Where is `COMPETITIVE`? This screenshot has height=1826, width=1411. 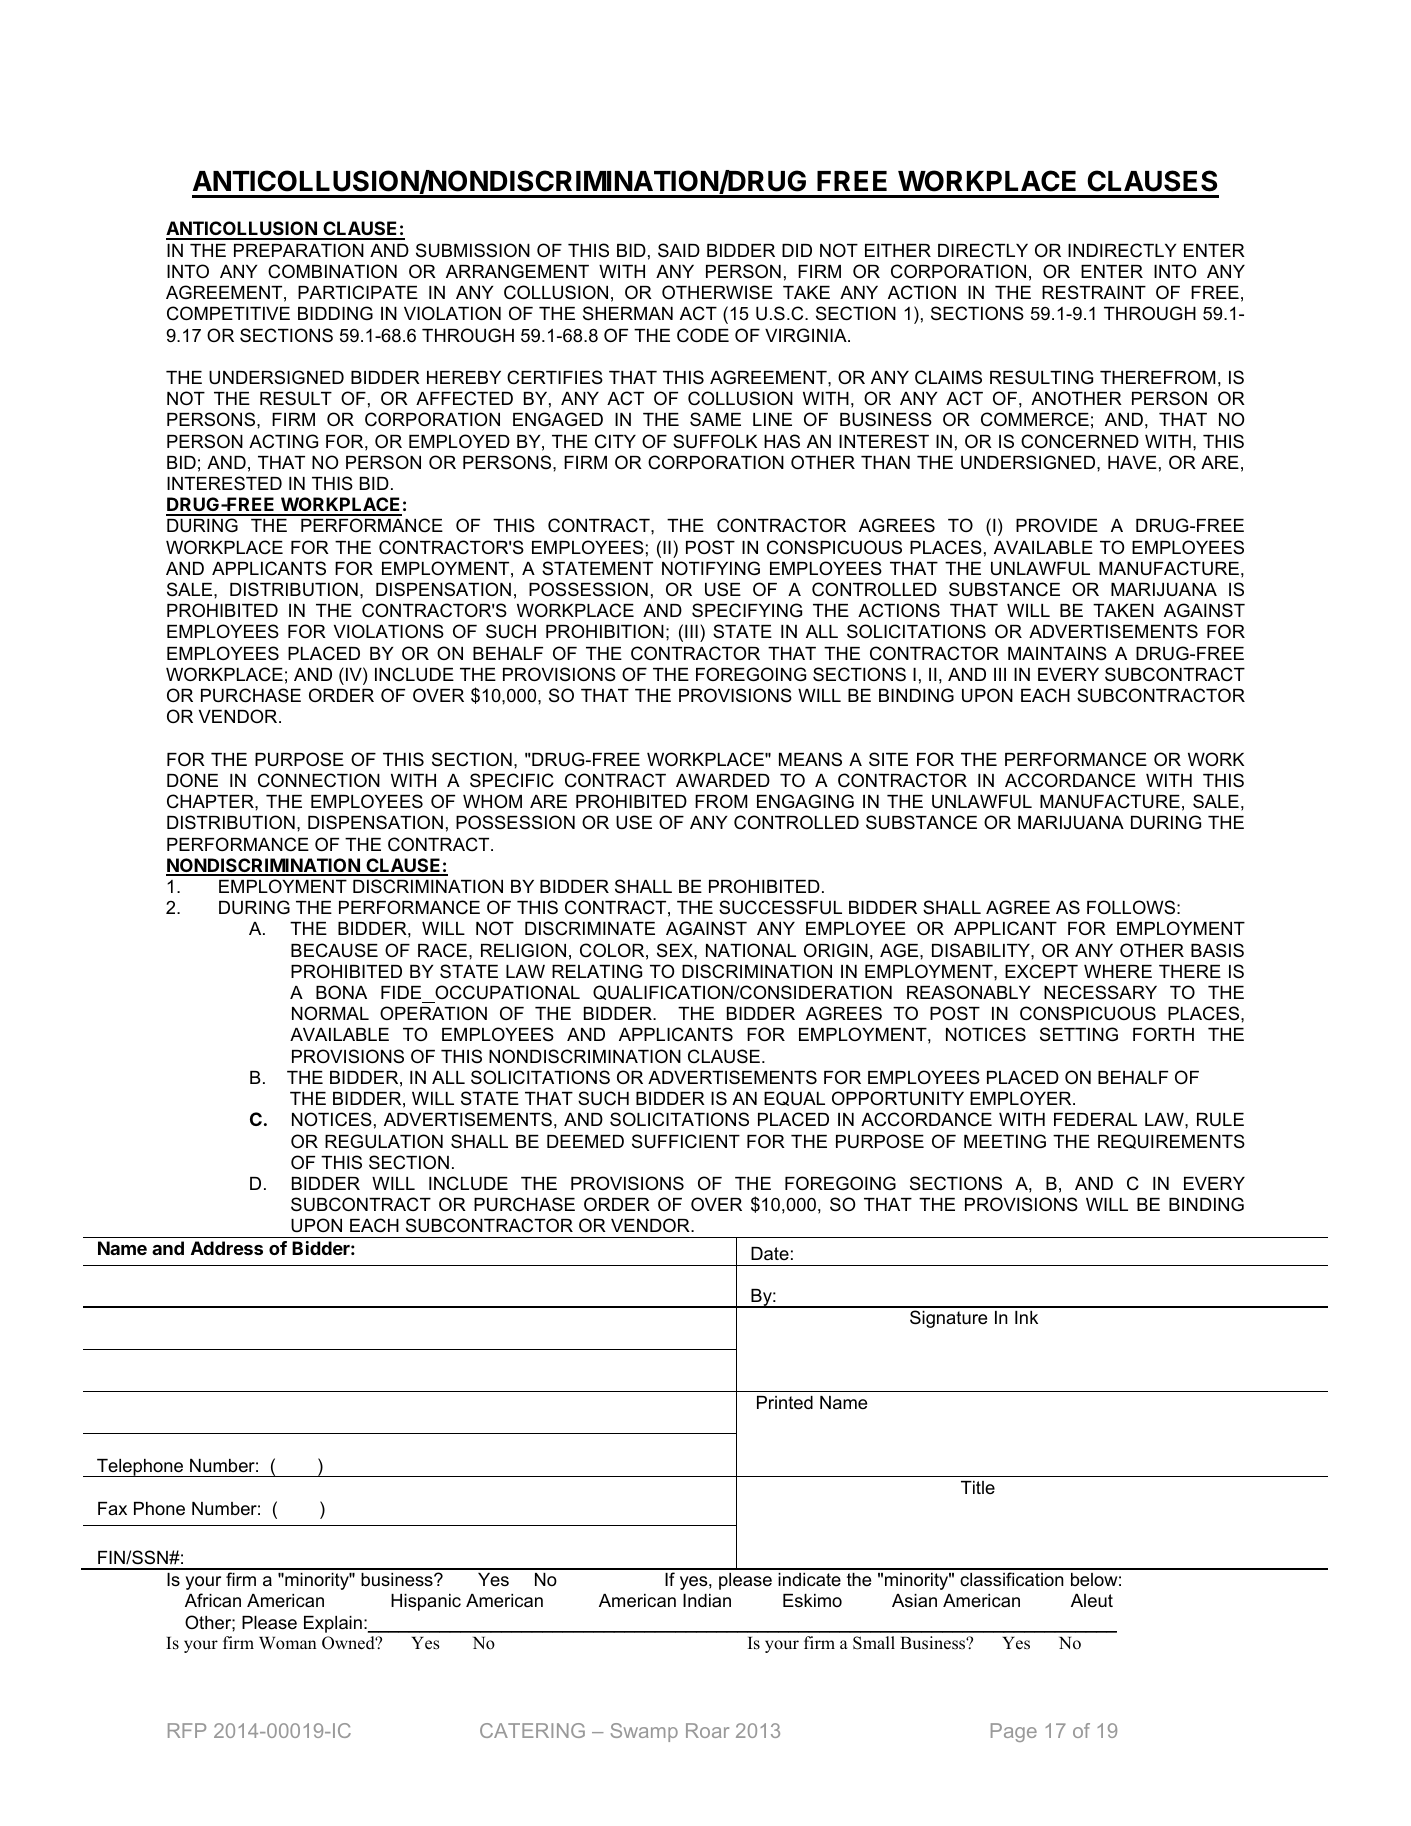
COMPETITIVE is located at coordinates (228, 313).
